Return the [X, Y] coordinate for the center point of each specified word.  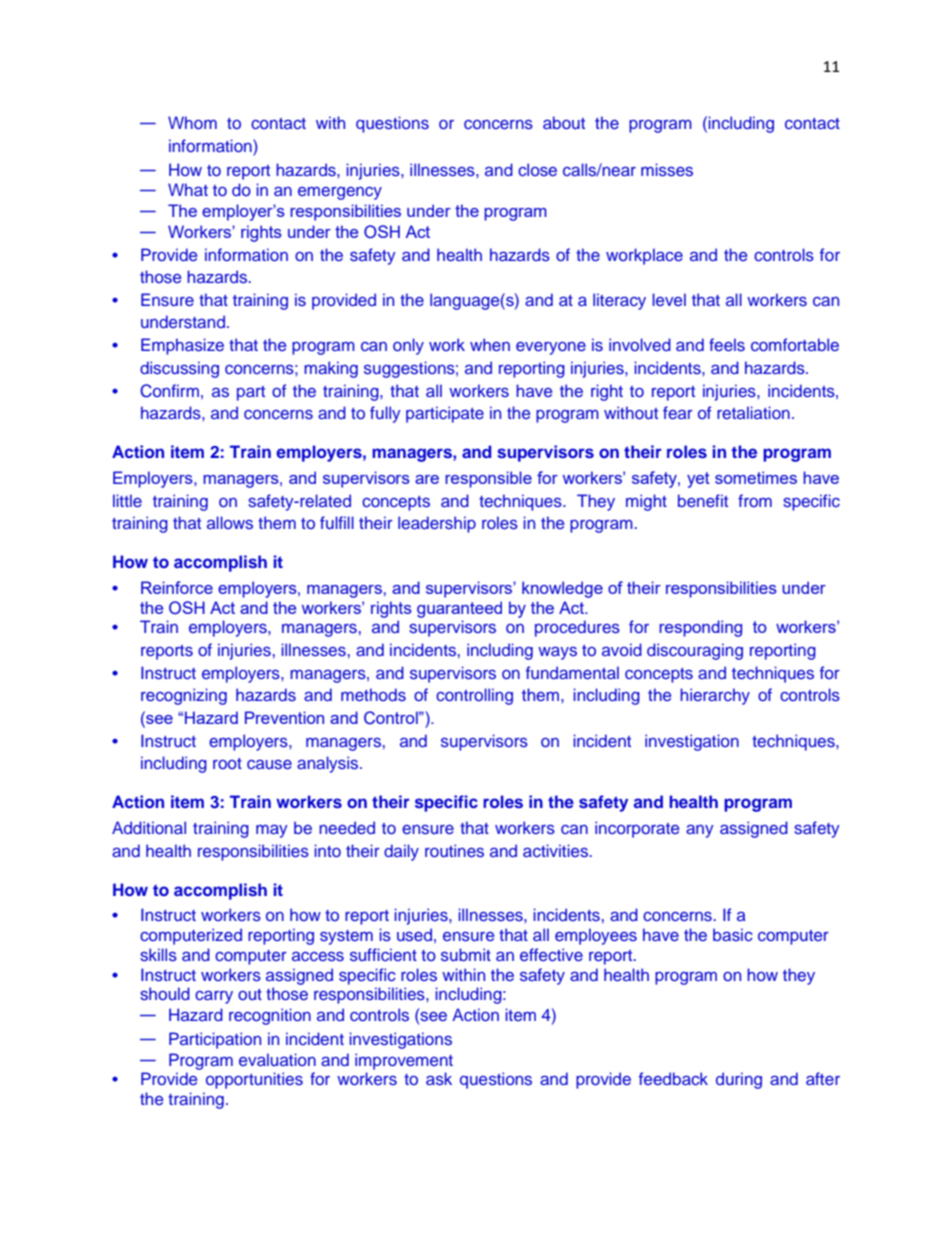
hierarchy [715, 696]
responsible [488, 479]
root [227, 763]
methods [373, 694]
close [537, 169]
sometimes [756, 477]
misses [667, 169]
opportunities [254, 1080]
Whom [192, 122]
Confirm [169, 391]
